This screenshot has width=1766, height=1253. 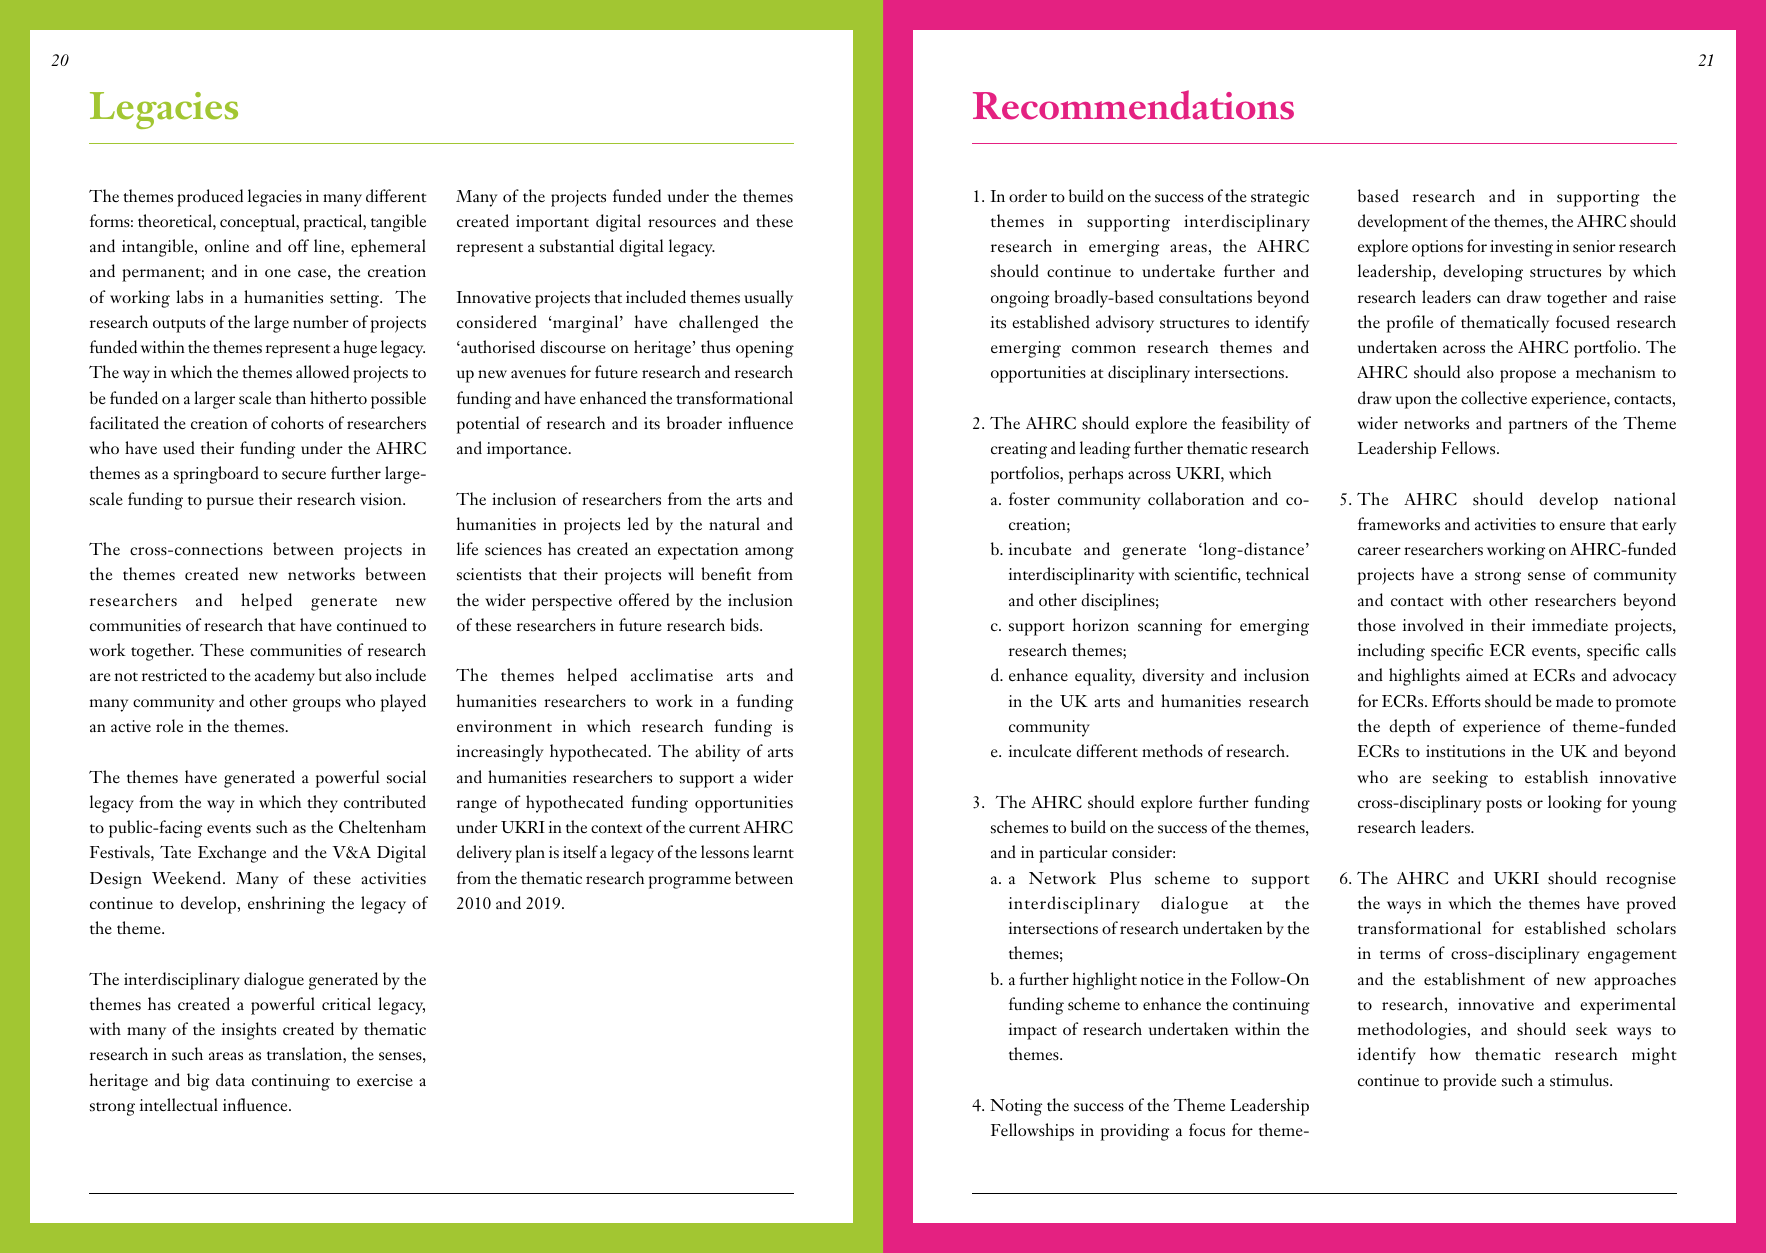 I want to click on strategic, so click(x=1280, y=198).
